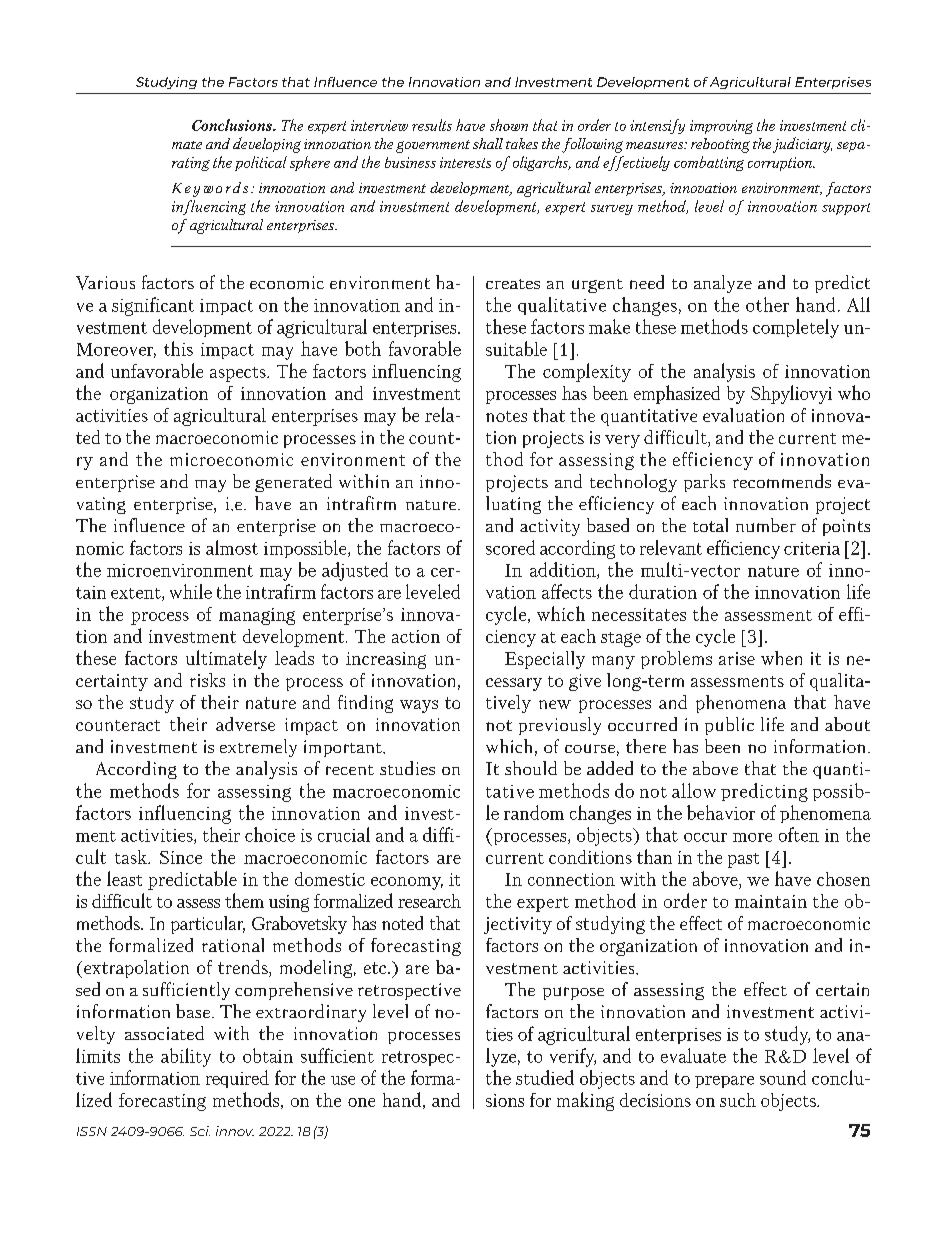 This screenshot has height=1238, width=952. Describe the element at coordinates (545, 1077) in the screenshot. I see `studied` at that location.
